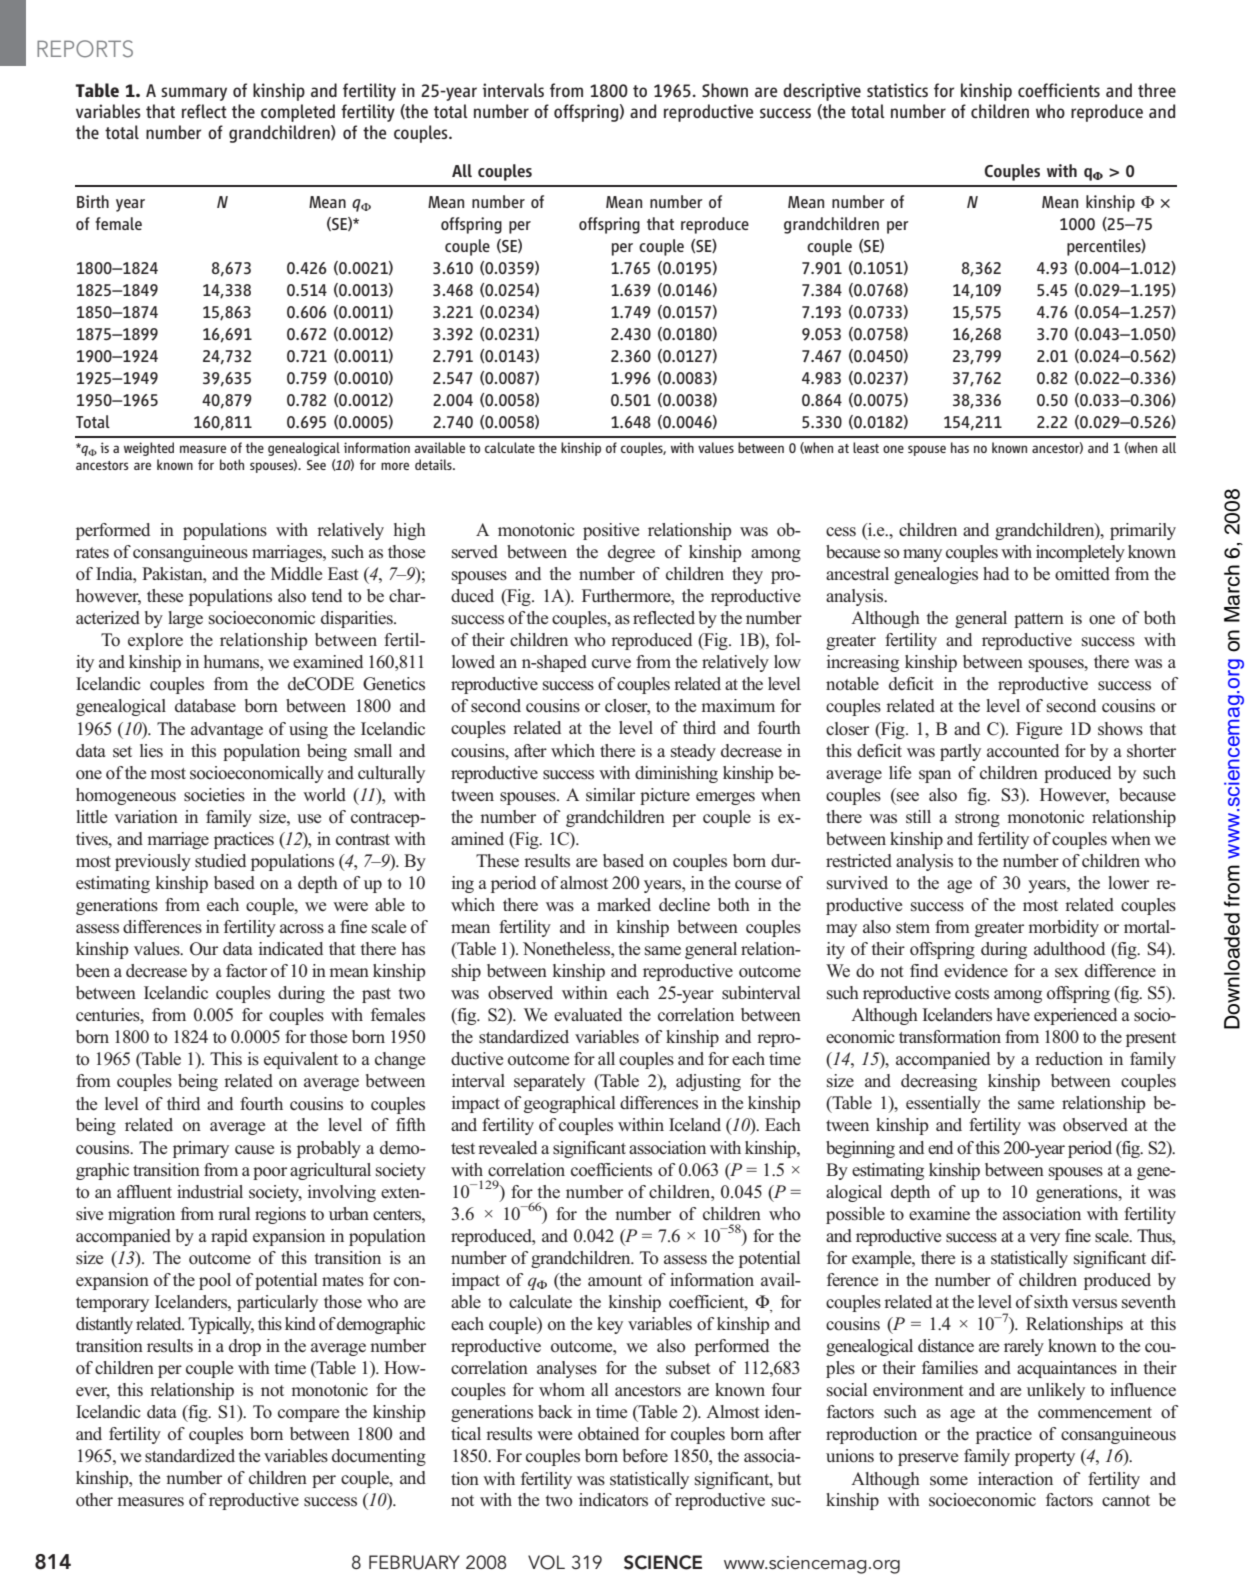  I want to click on equivalent, so click(301, 1060).
